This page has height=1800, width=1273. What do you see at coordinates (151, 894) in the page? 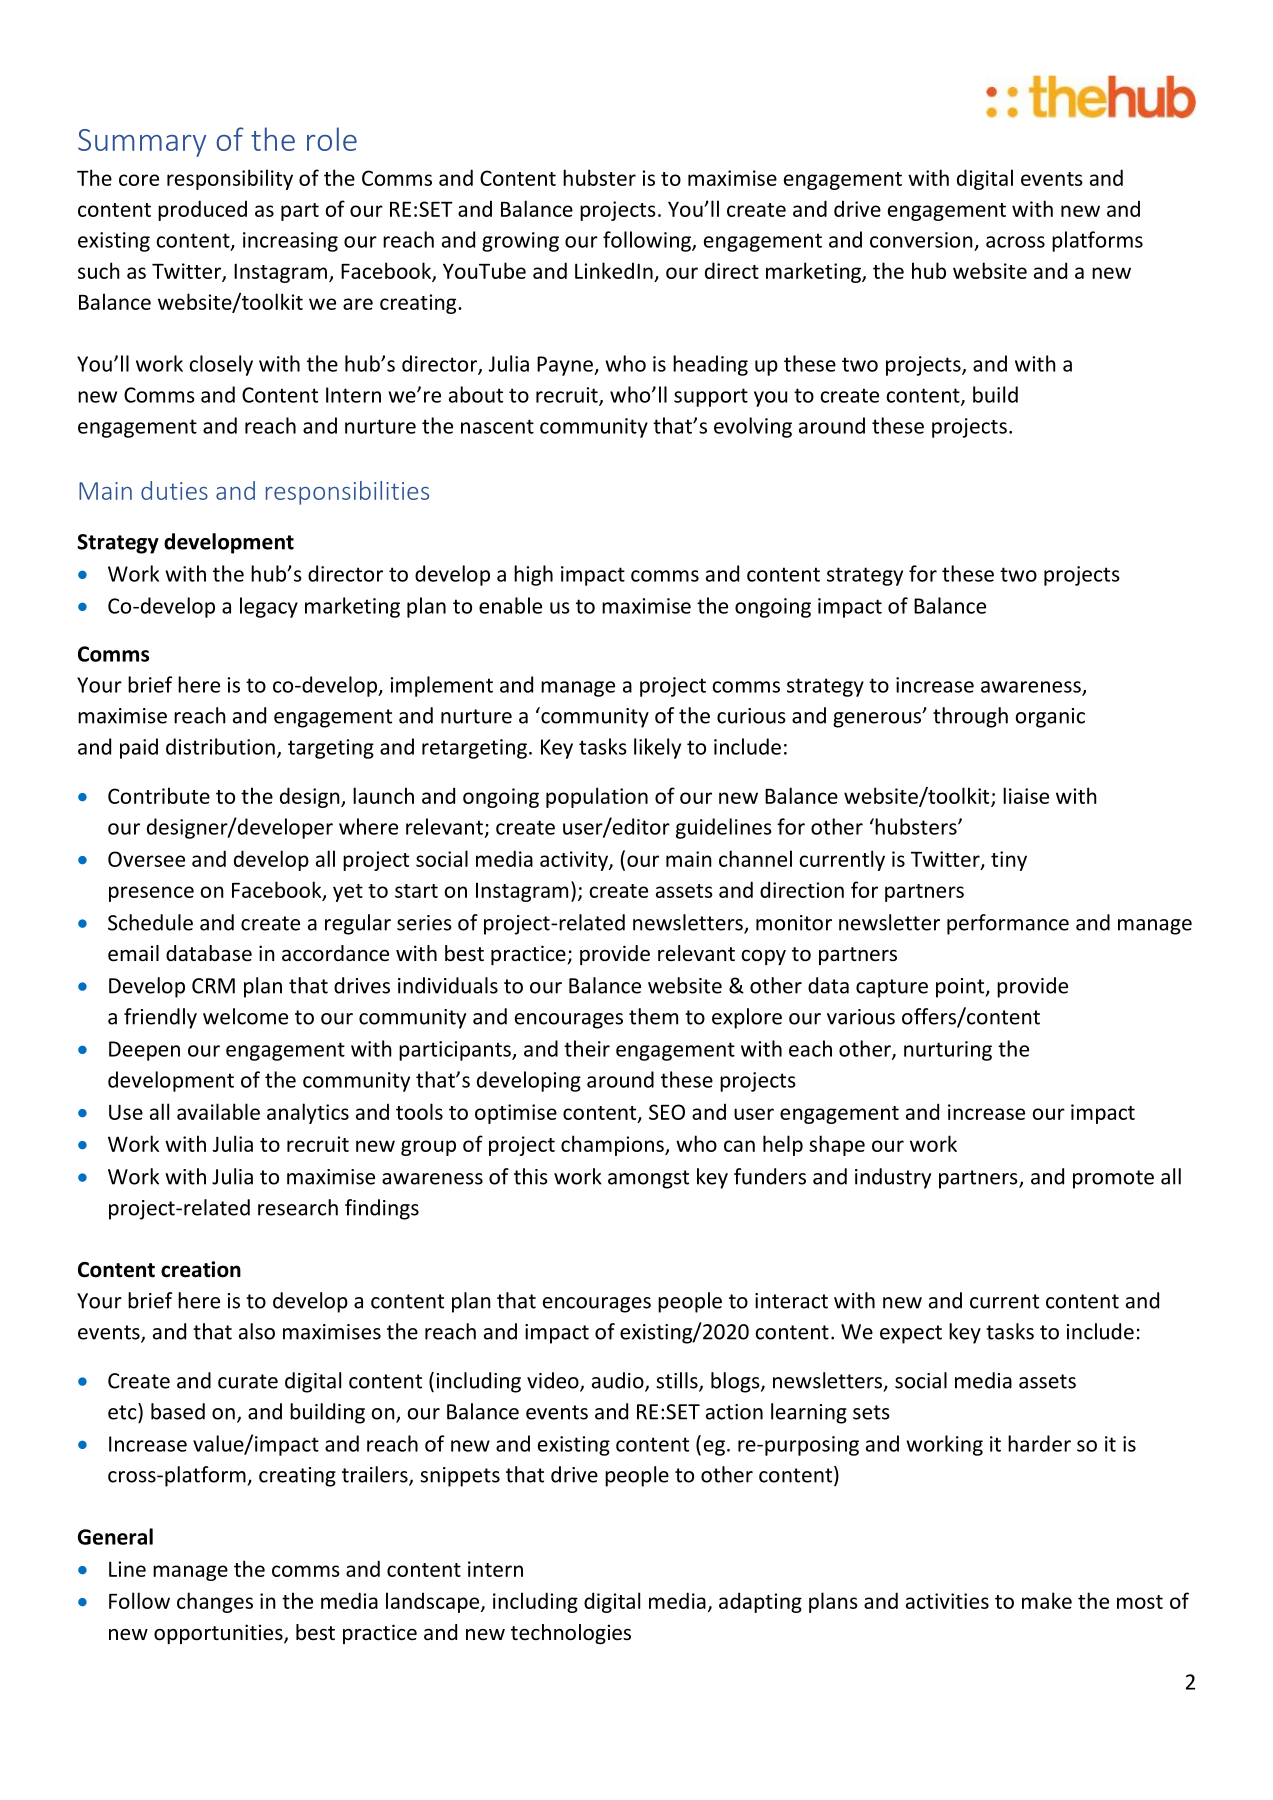
I see `presence` at bounding box center [151, 894].
